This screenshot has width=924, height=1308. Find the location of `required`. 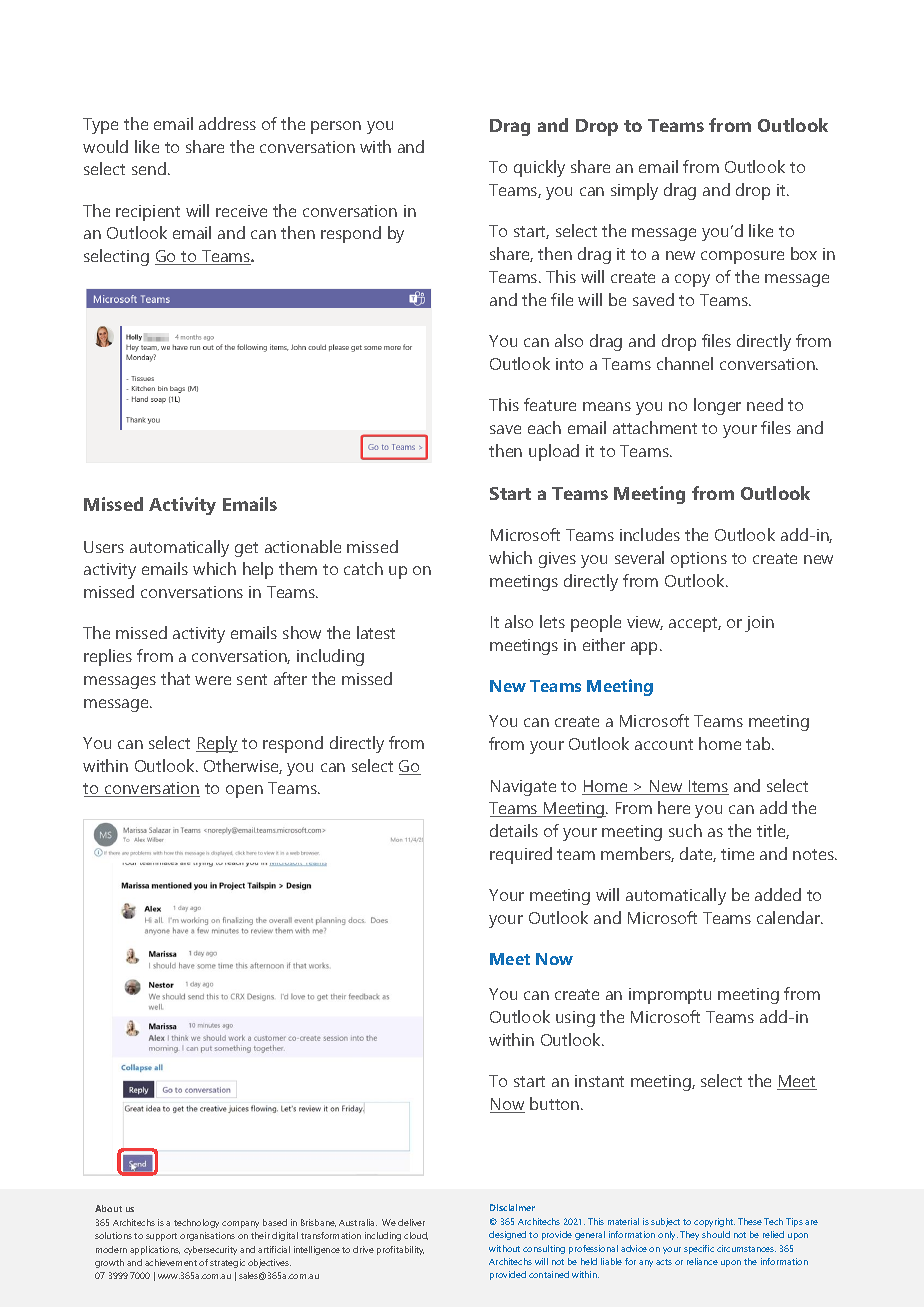

required is located at coordinates (521, 855).
